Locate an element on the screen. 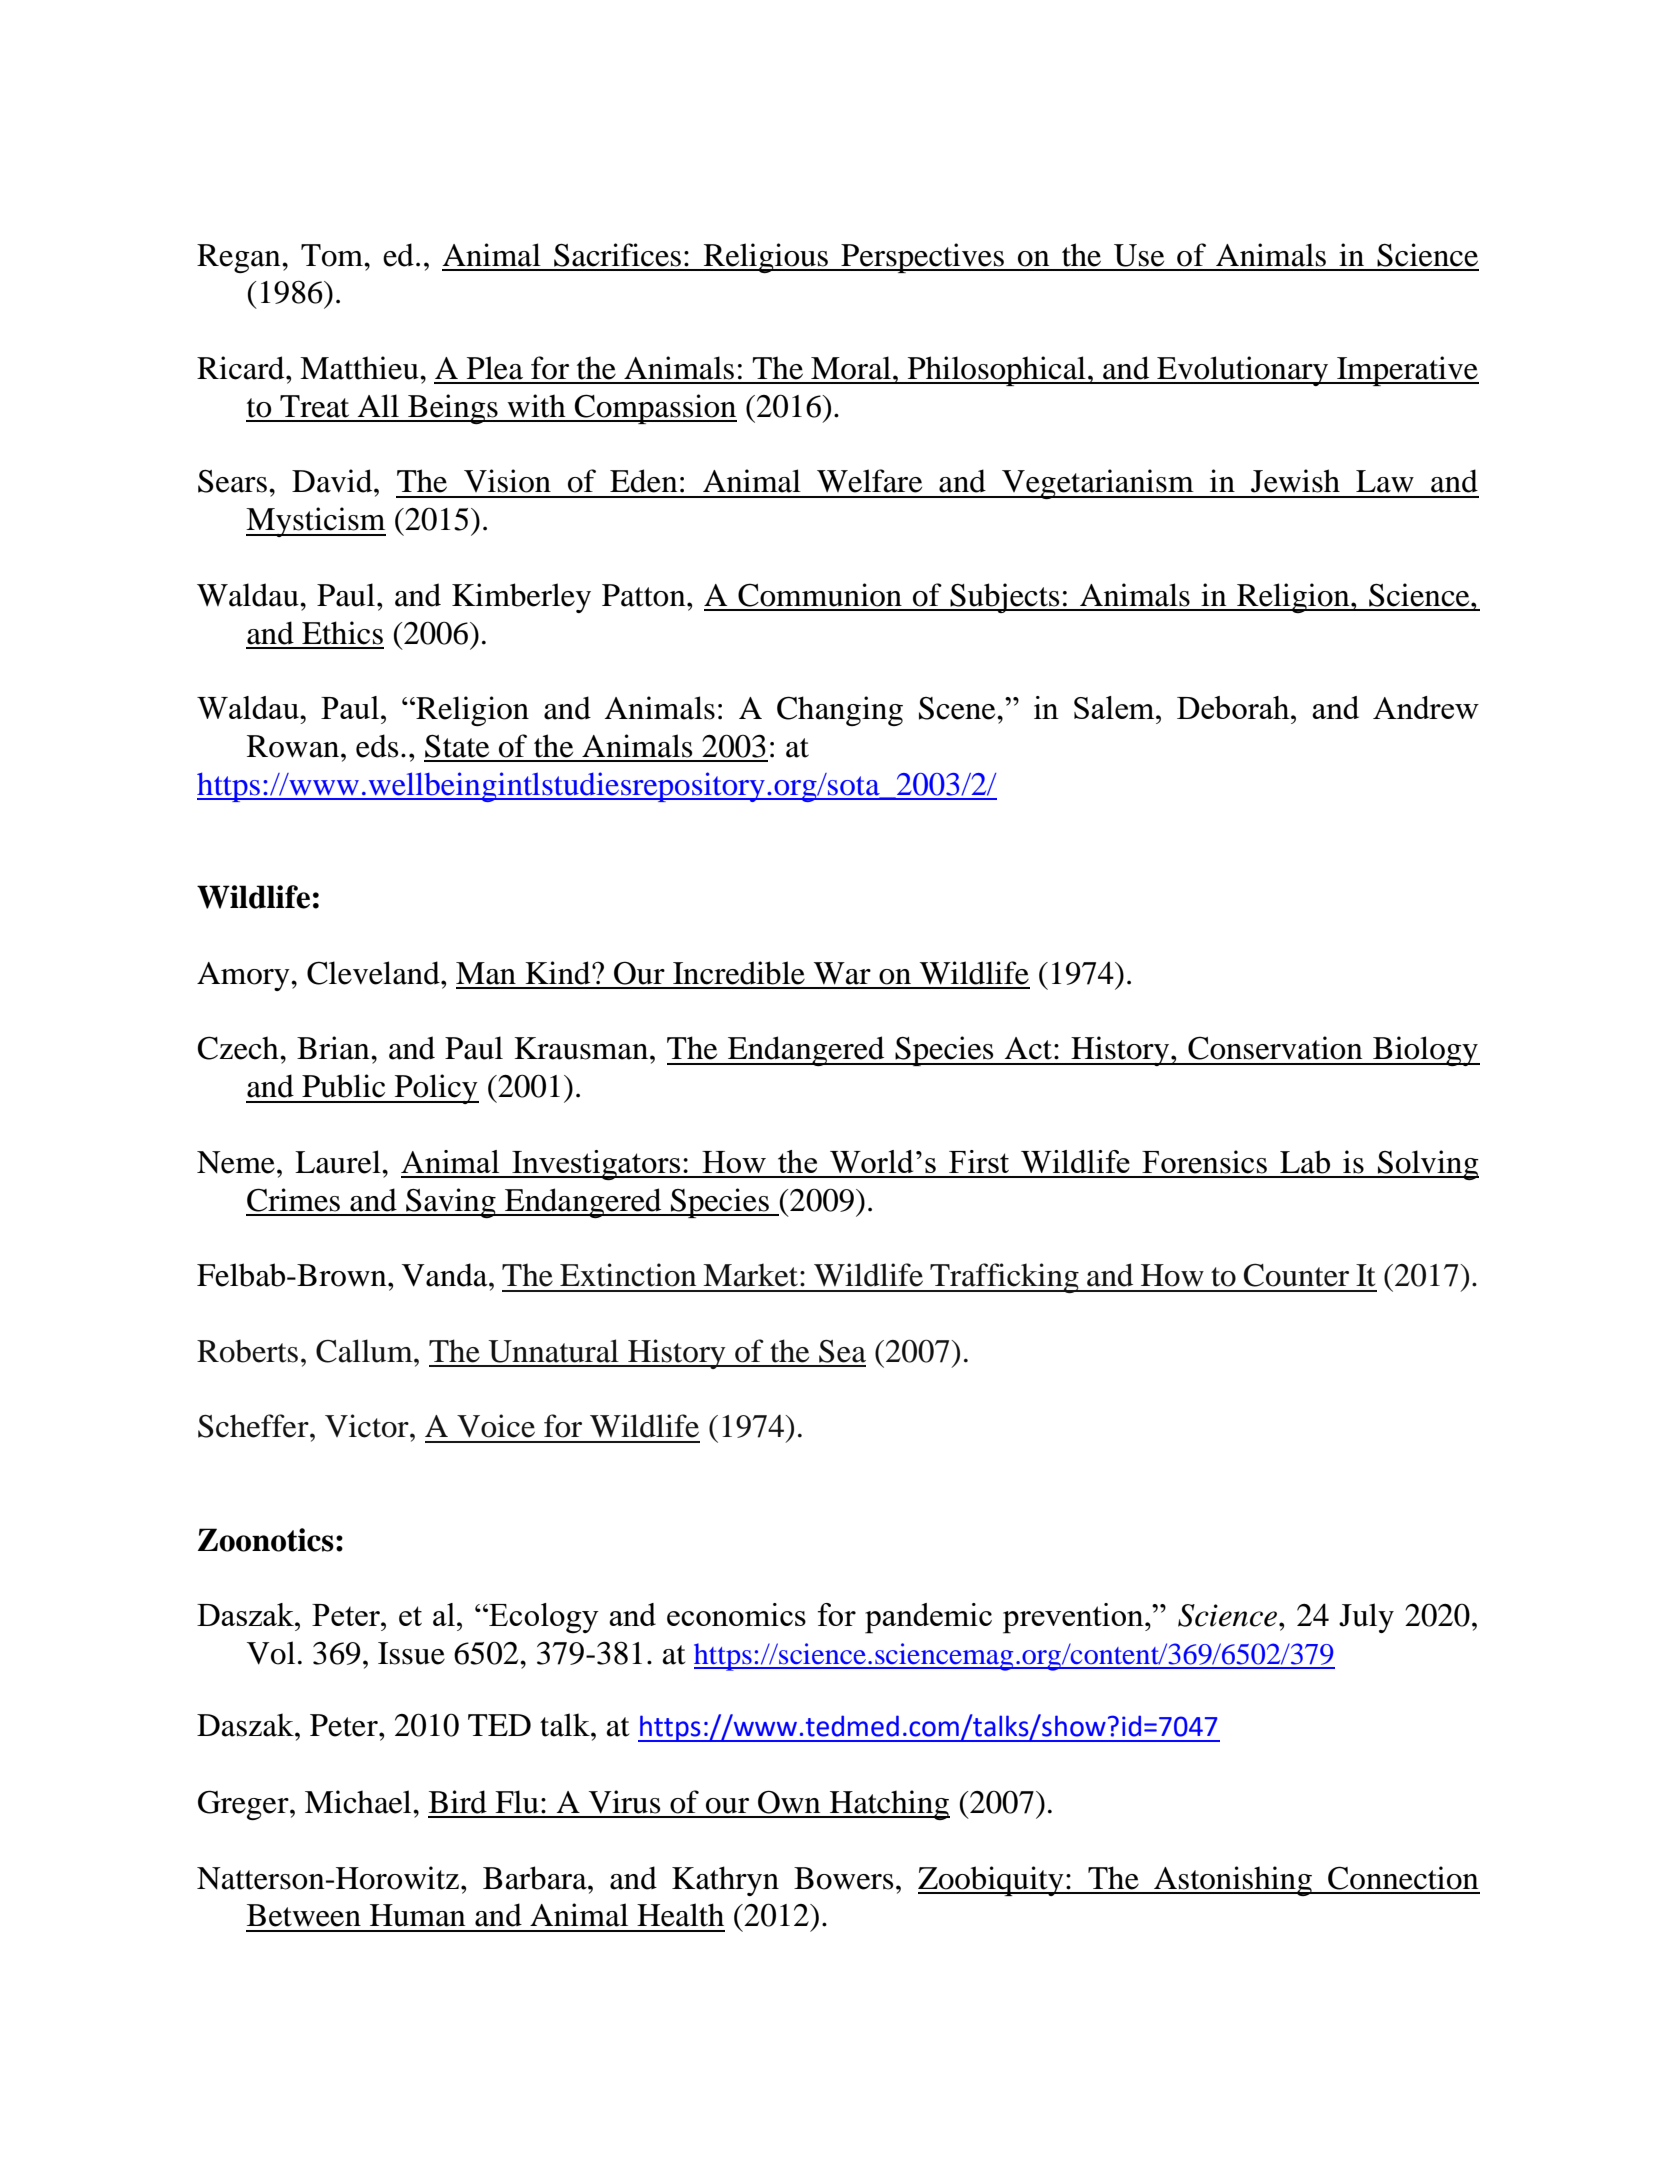 The width and height of the screenshot is (1676, 2169). Tom is located at coordinates (333, 255).
